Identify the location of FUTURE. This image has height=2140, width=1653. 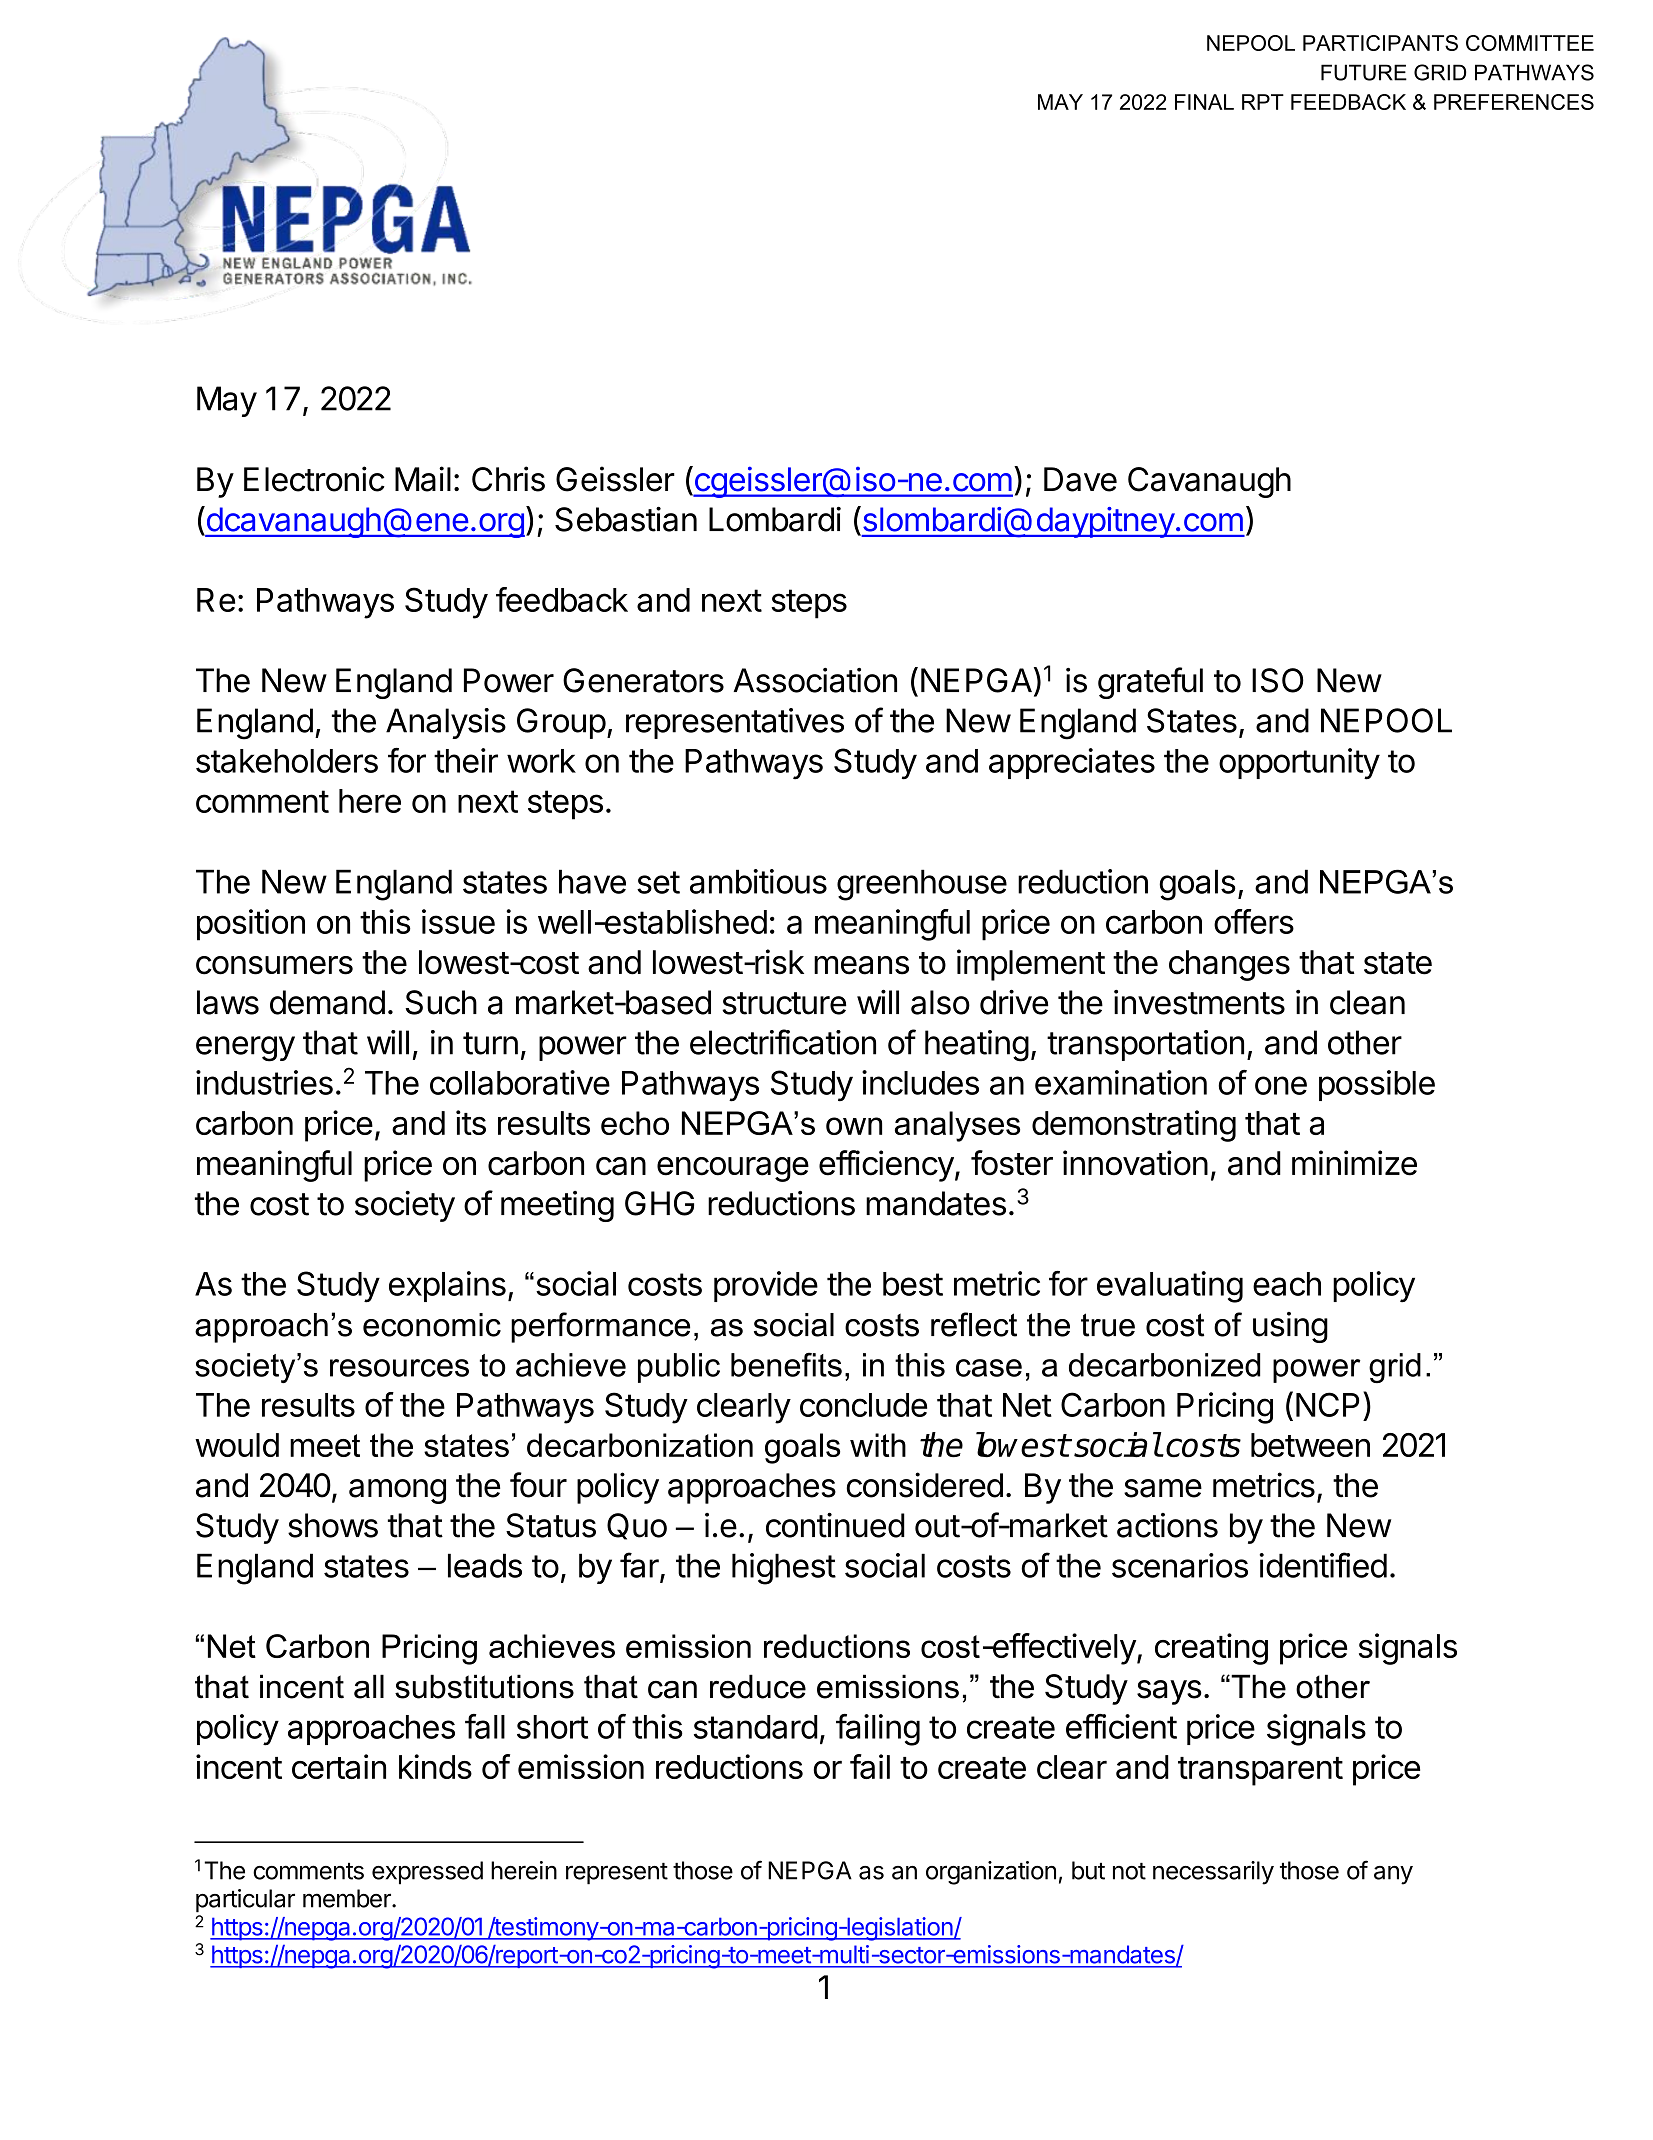
(1364, 72).
